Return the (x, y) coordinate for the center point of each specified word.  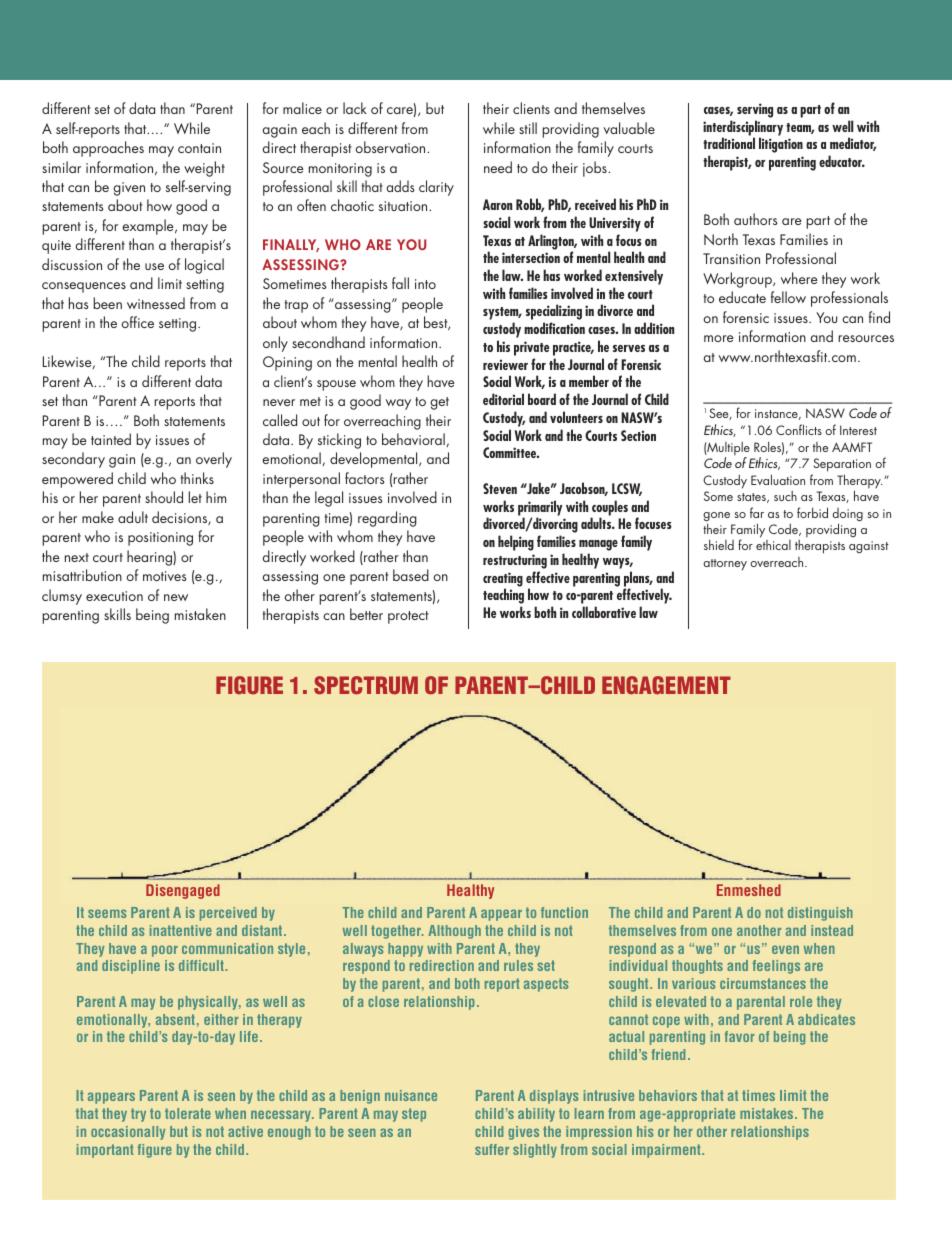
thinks (197, 478)
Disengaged (183, 891)
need (498, 167)
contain (199, 148)
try (138, 1115)
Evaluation (778, 479)
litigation (781, 145)
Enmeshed (749, 890)
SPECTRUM (366, 685)
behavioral (414, 440)
